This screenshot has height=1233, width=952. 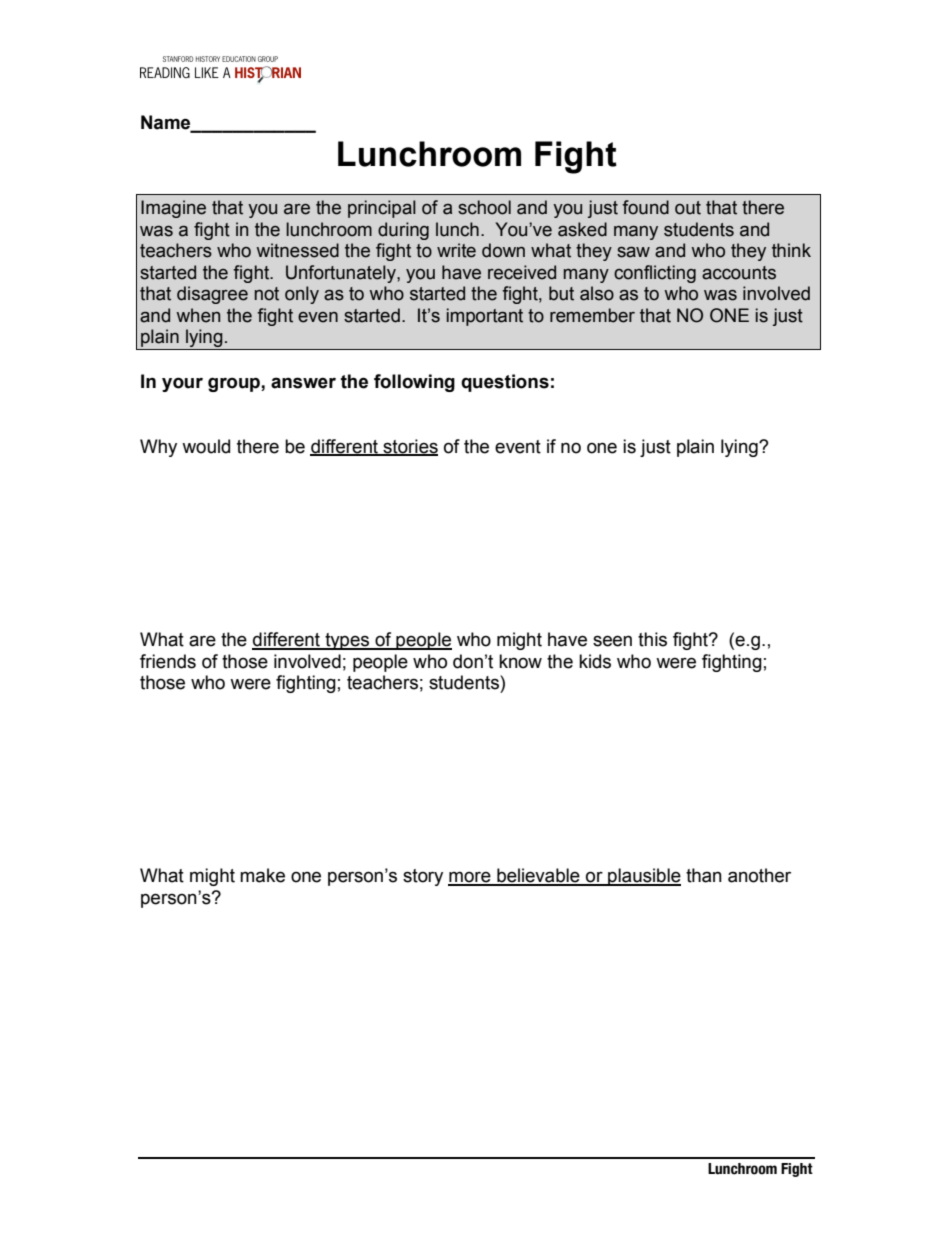 I want to click on than, so click(x=704, y=875).
